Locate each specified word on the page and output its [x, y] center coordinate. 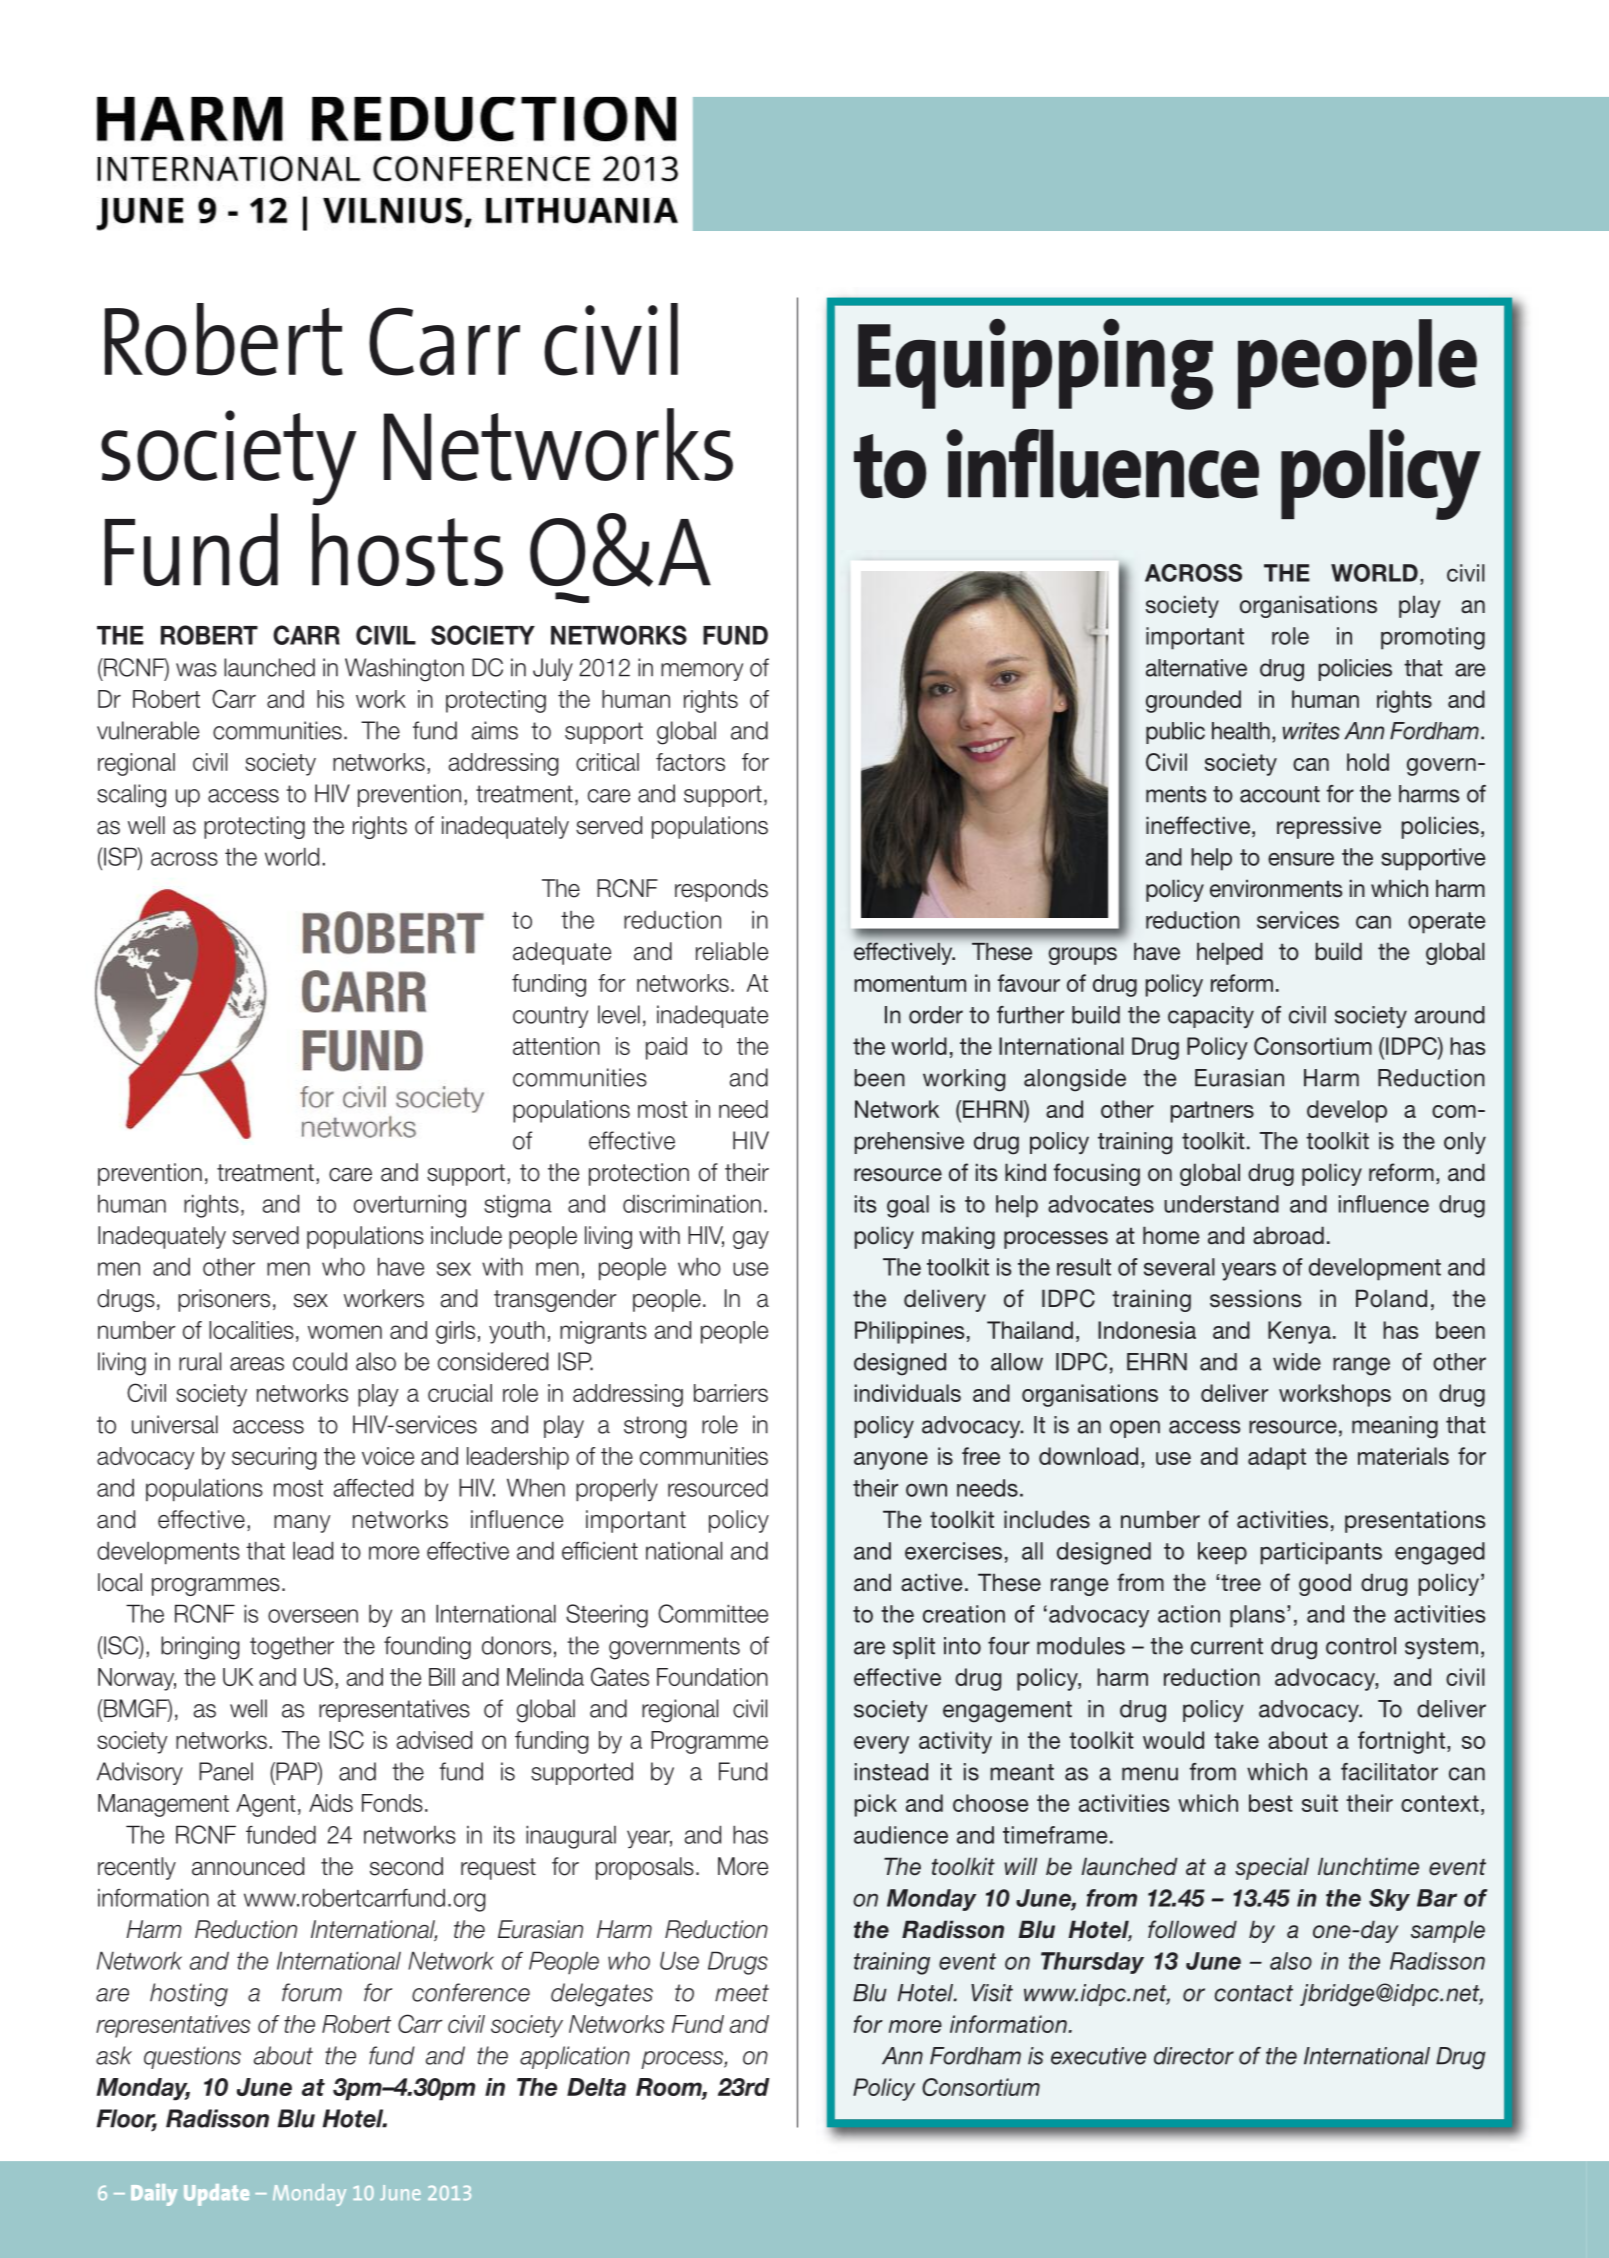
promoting [1433, 638]
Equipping [1035, 364]
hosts [407, 549]
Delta [596, 2087]
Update [216, 2195]
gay [751, 1240]
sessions [1255, 1298]
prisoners [224, 1300]
